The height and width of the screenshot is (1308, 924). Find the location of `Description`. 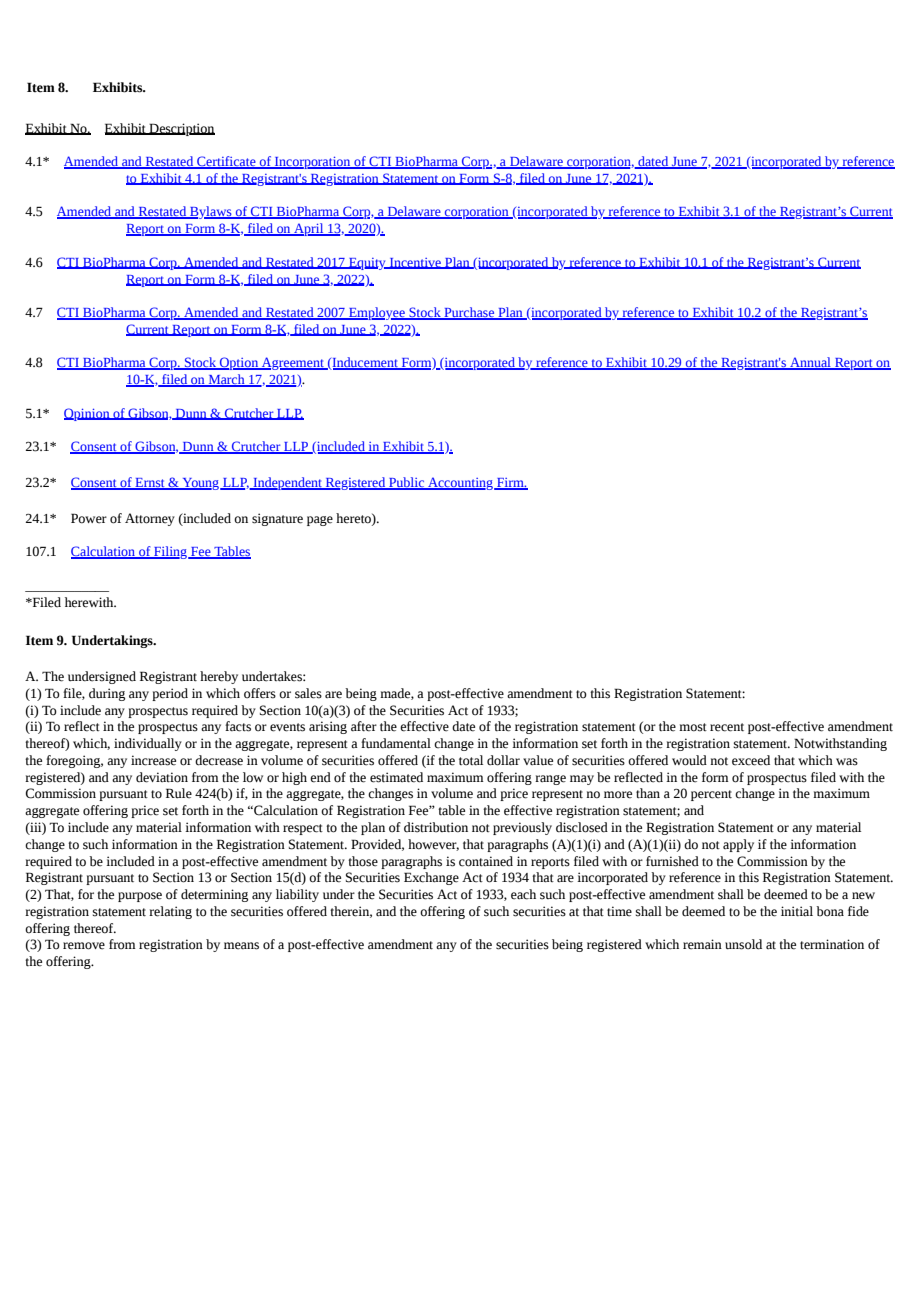

Description is located at coordinates (181, 129).
